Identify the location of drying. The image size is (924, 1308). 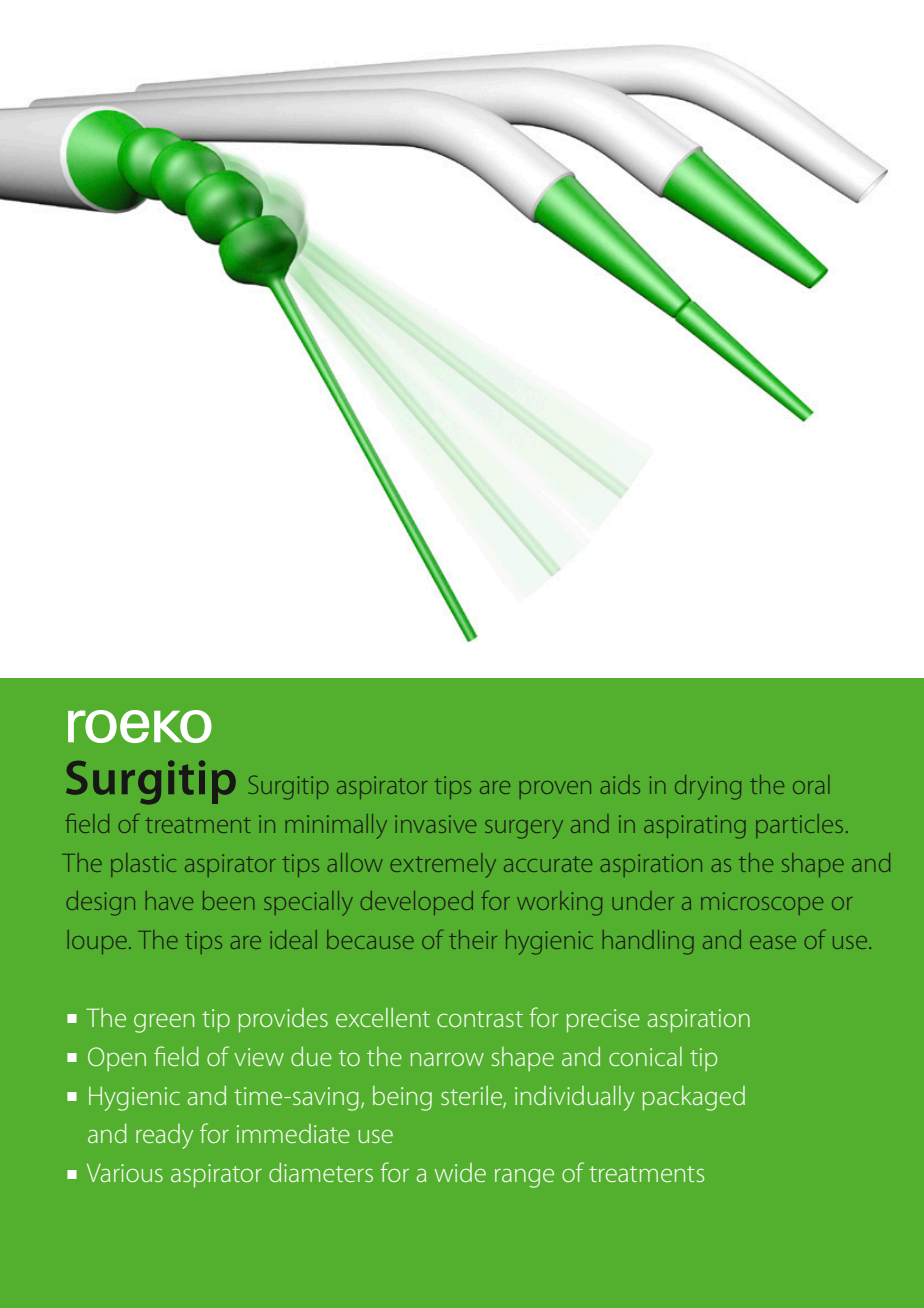
(708, 787).
